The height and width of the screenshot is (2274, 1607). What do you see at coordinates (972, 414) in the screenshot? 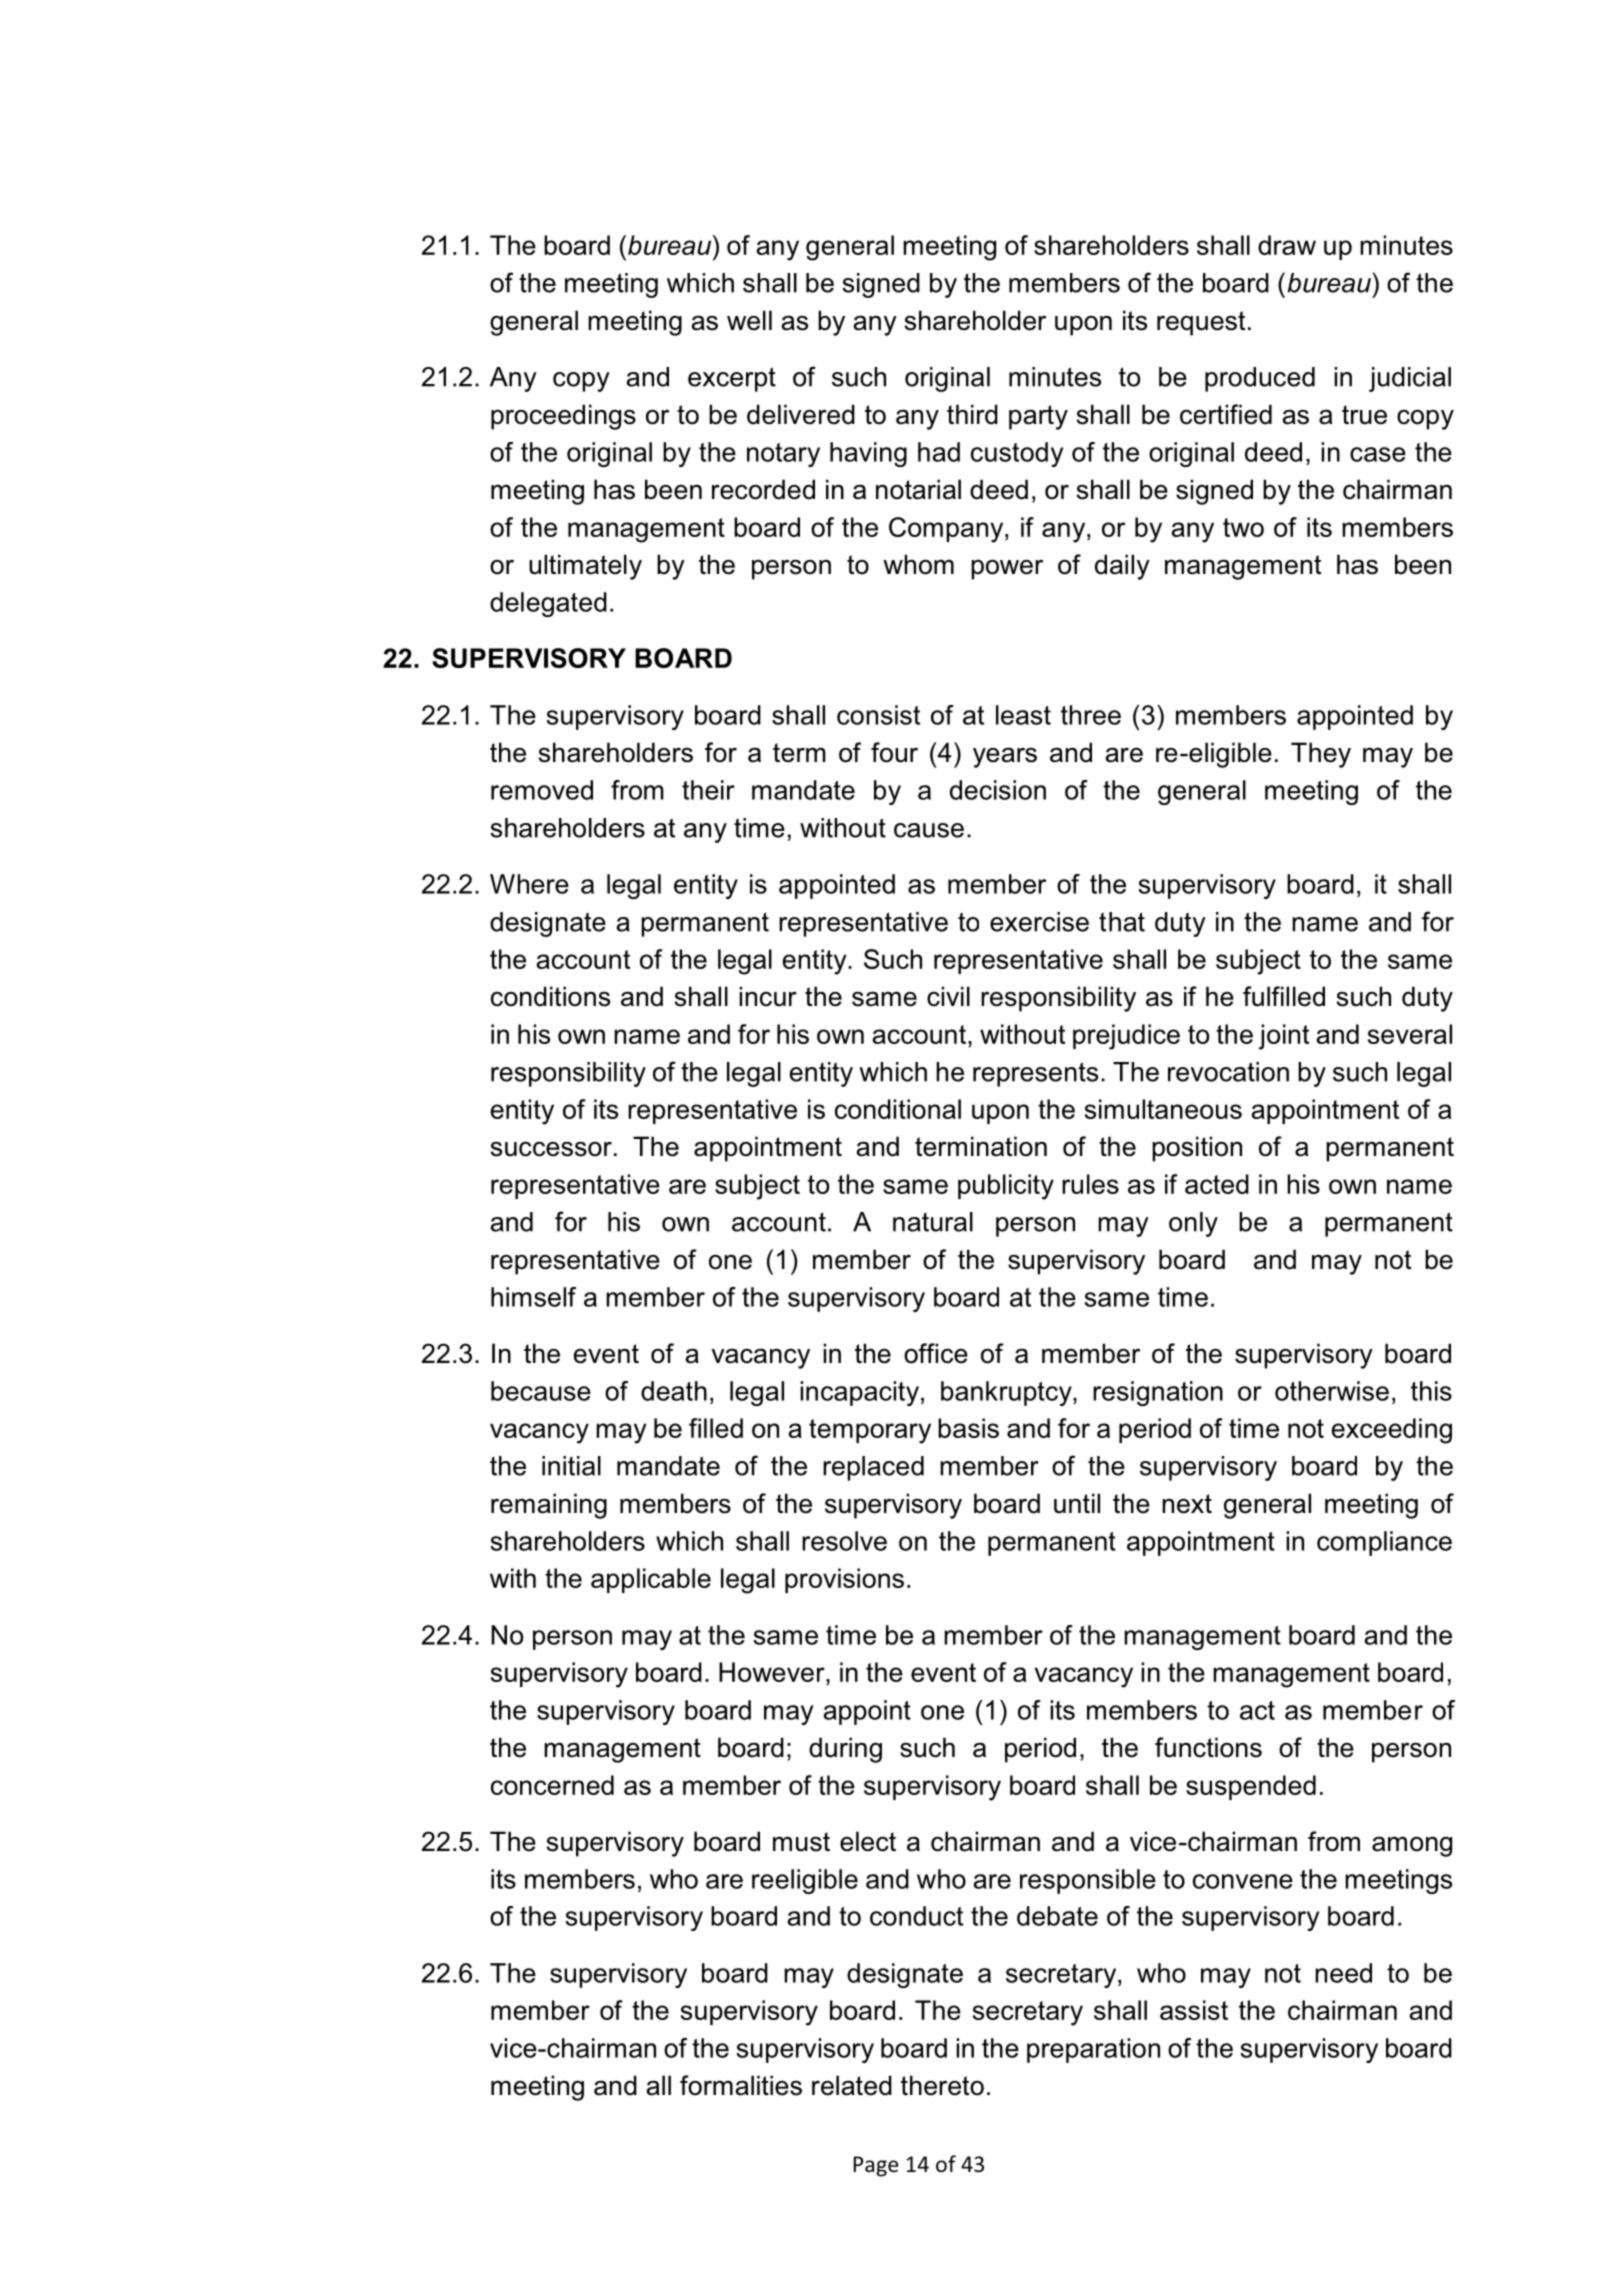
I see `third` at bounding box center [972, 414].
